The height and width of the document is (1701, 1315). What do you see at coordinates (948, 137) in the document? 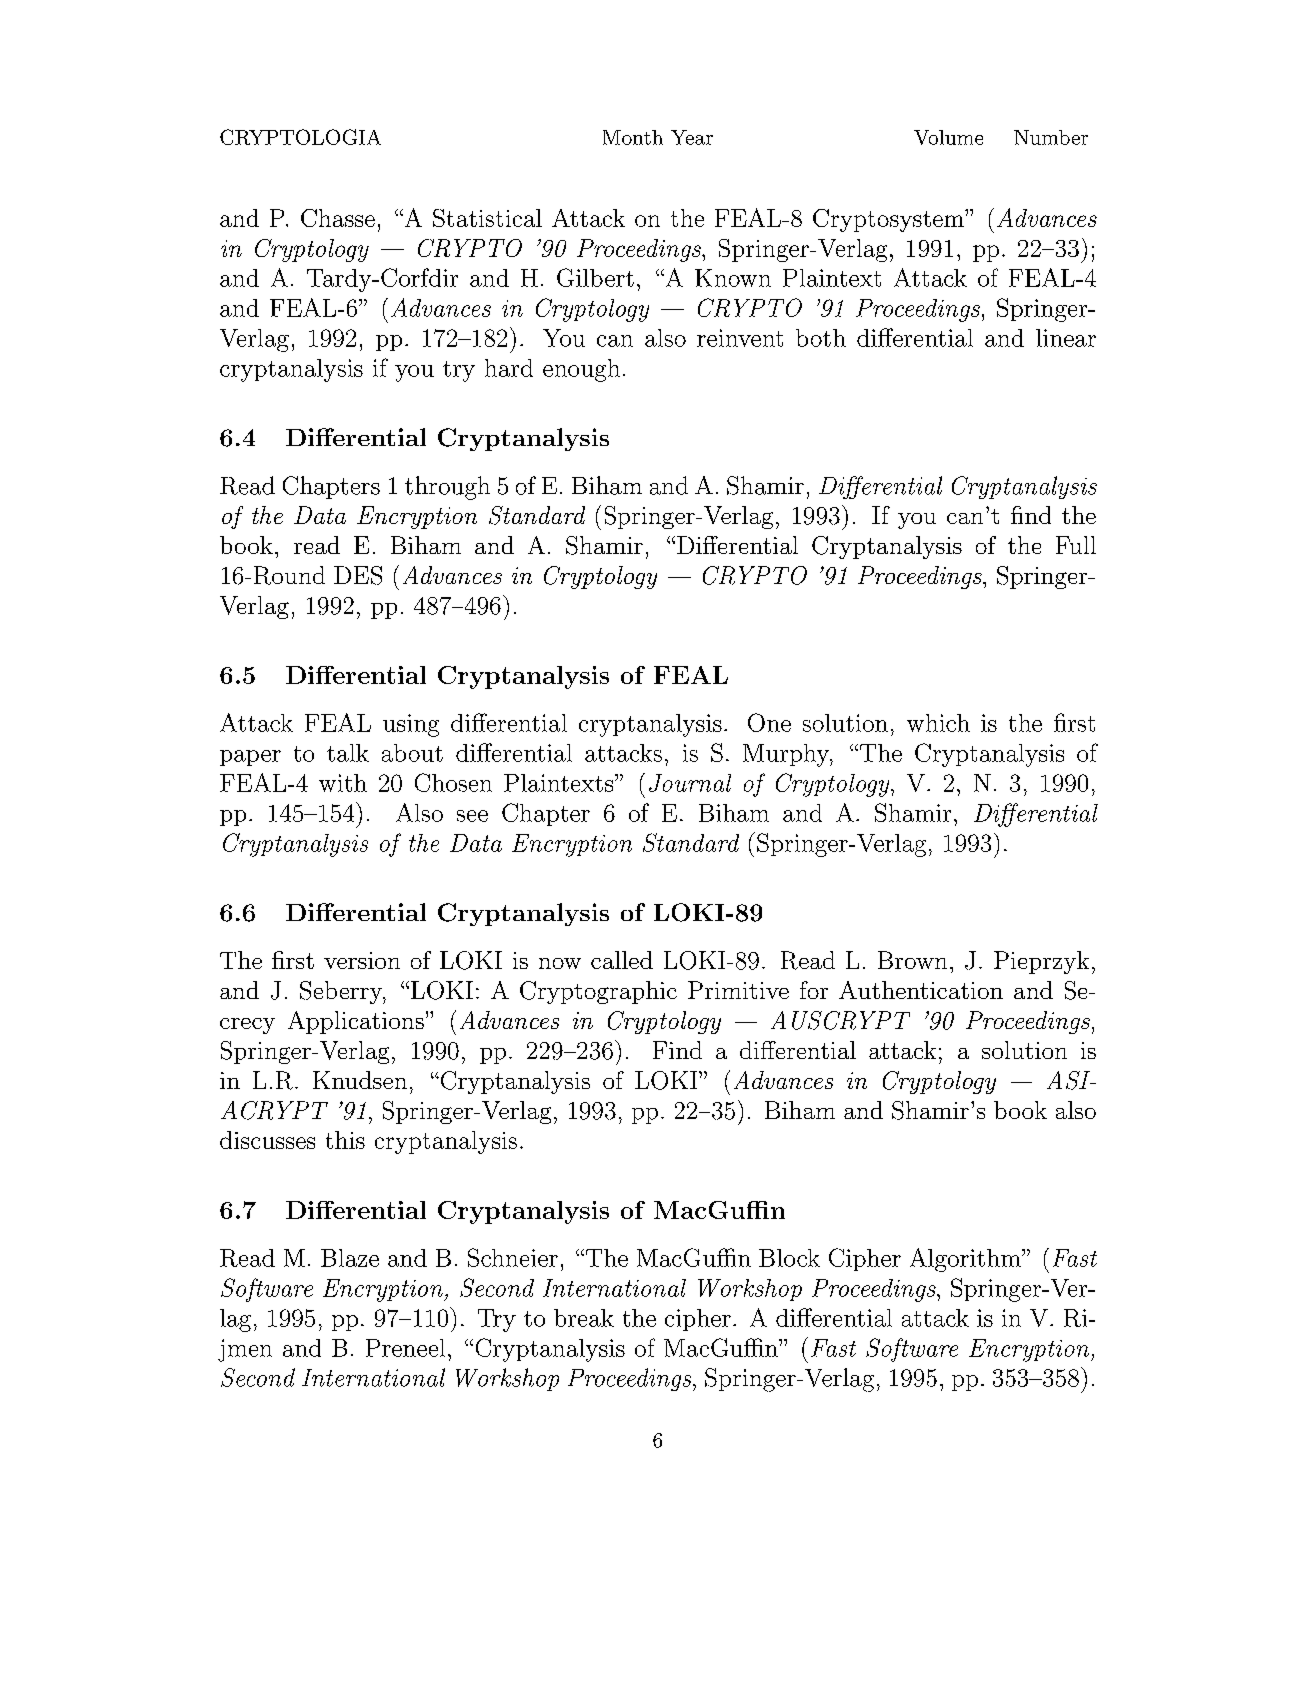
I see `Volume` at bounding box center [948, 137].
